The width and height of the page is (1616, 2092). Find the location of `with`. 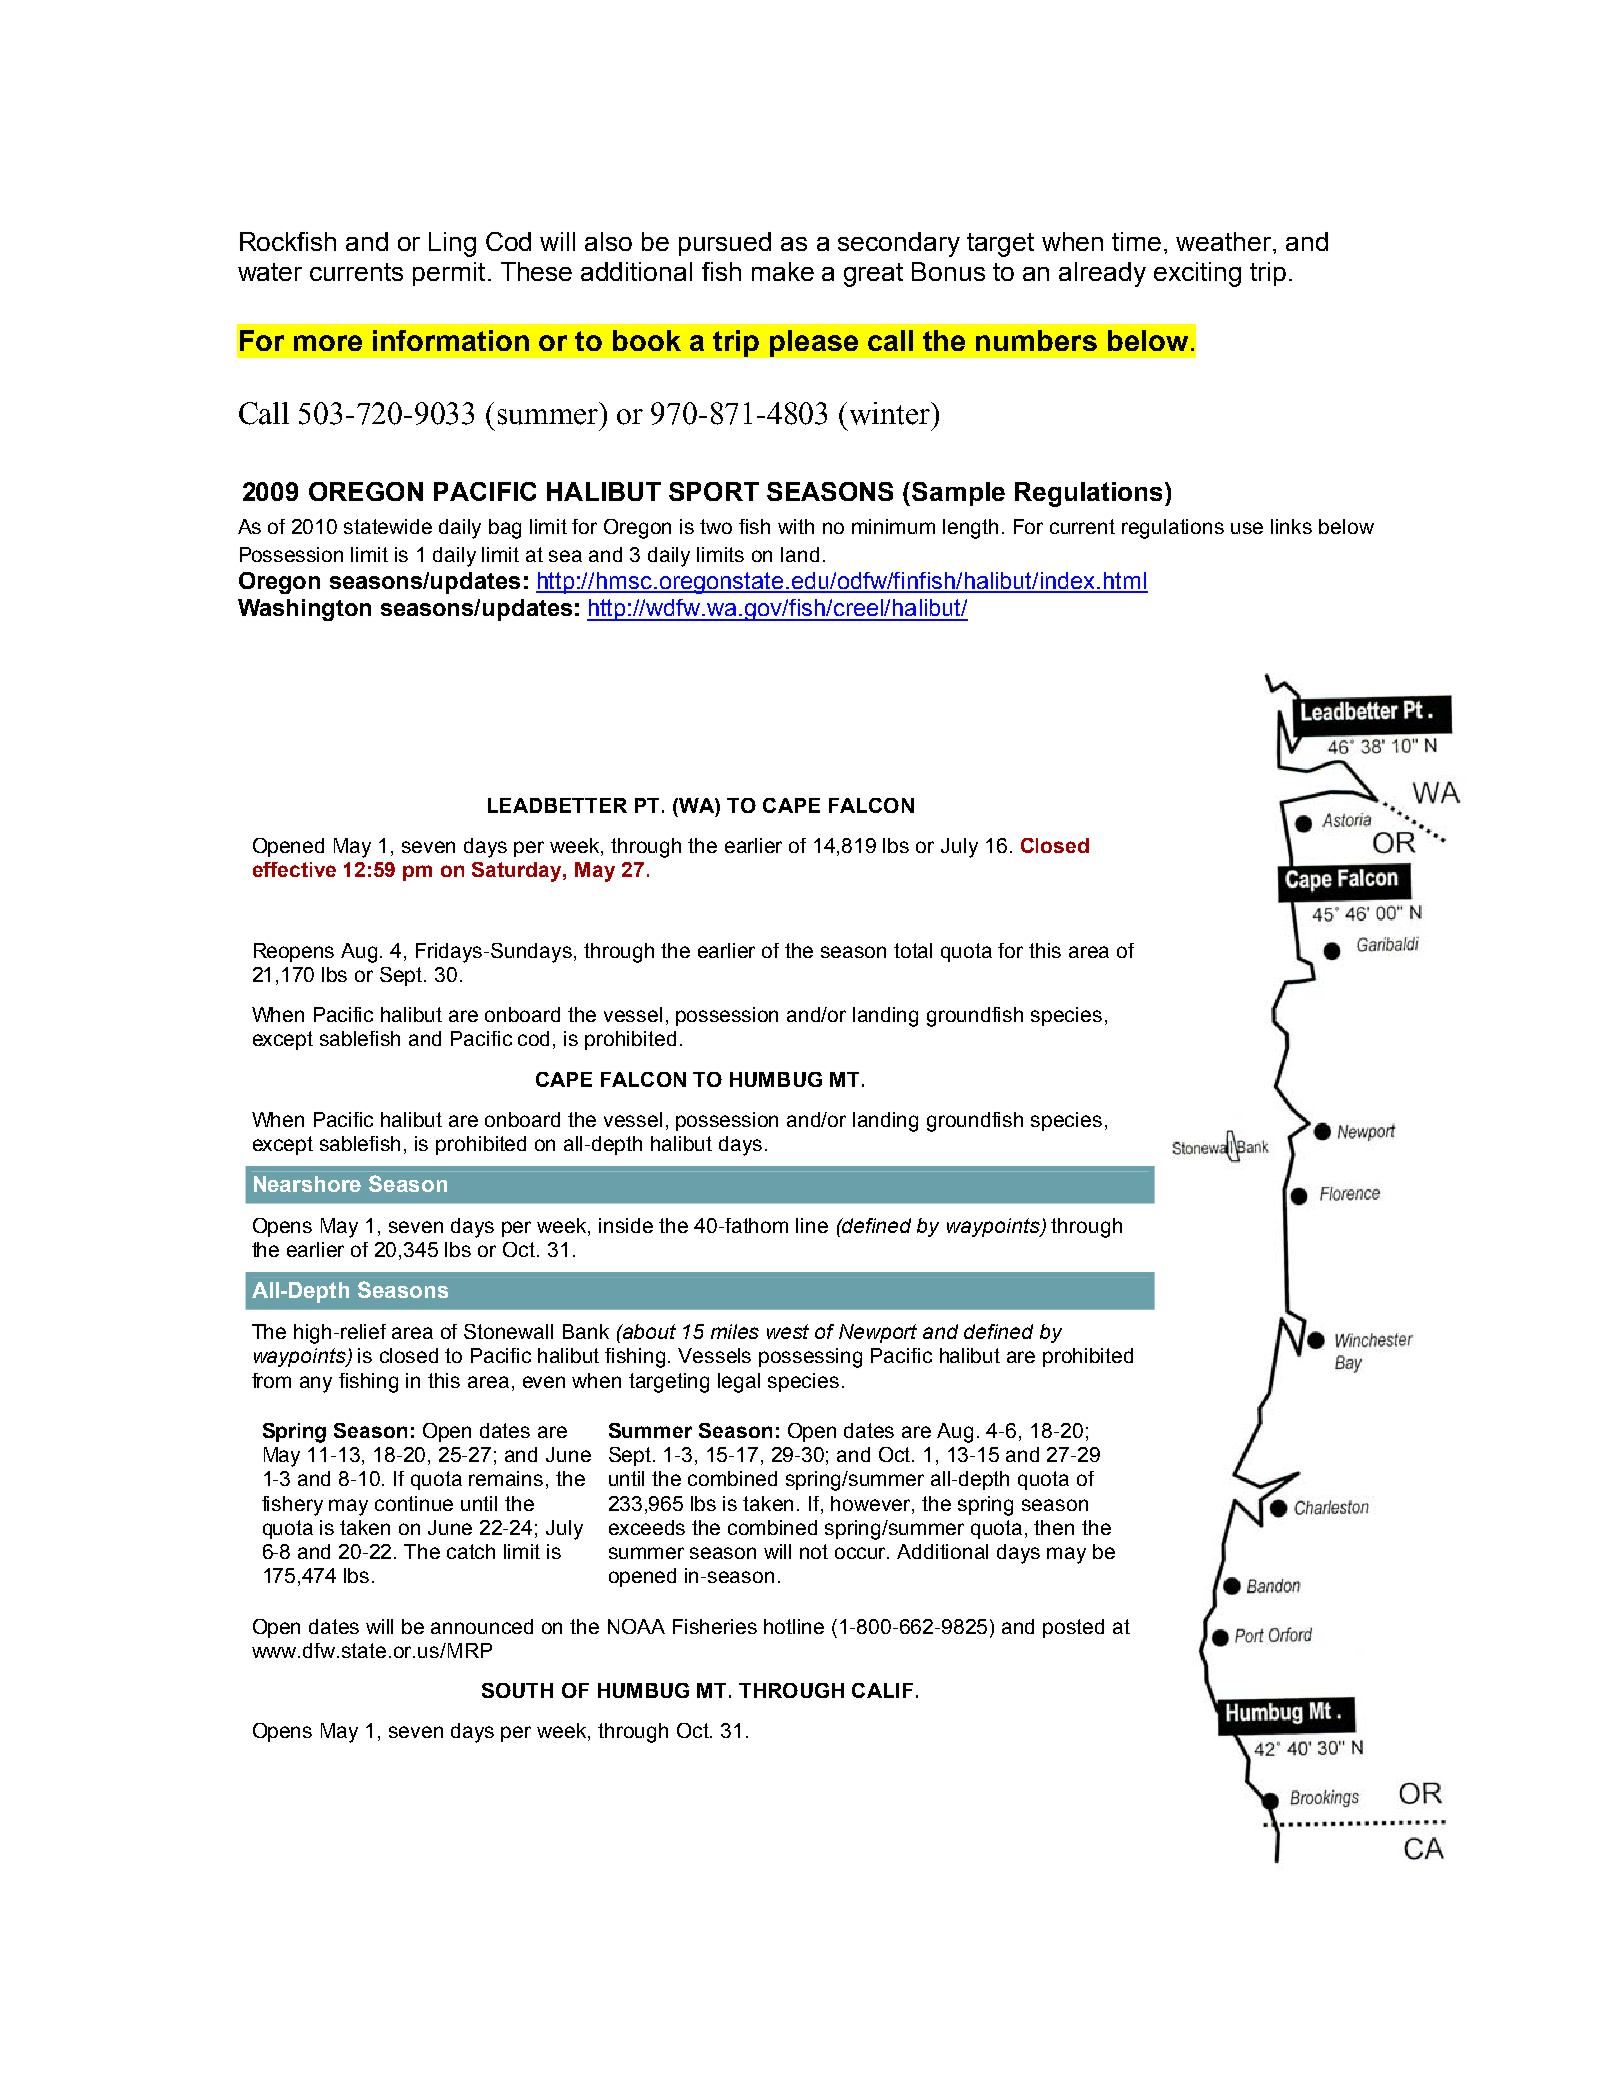

with is located at coordinates (796, 526).
